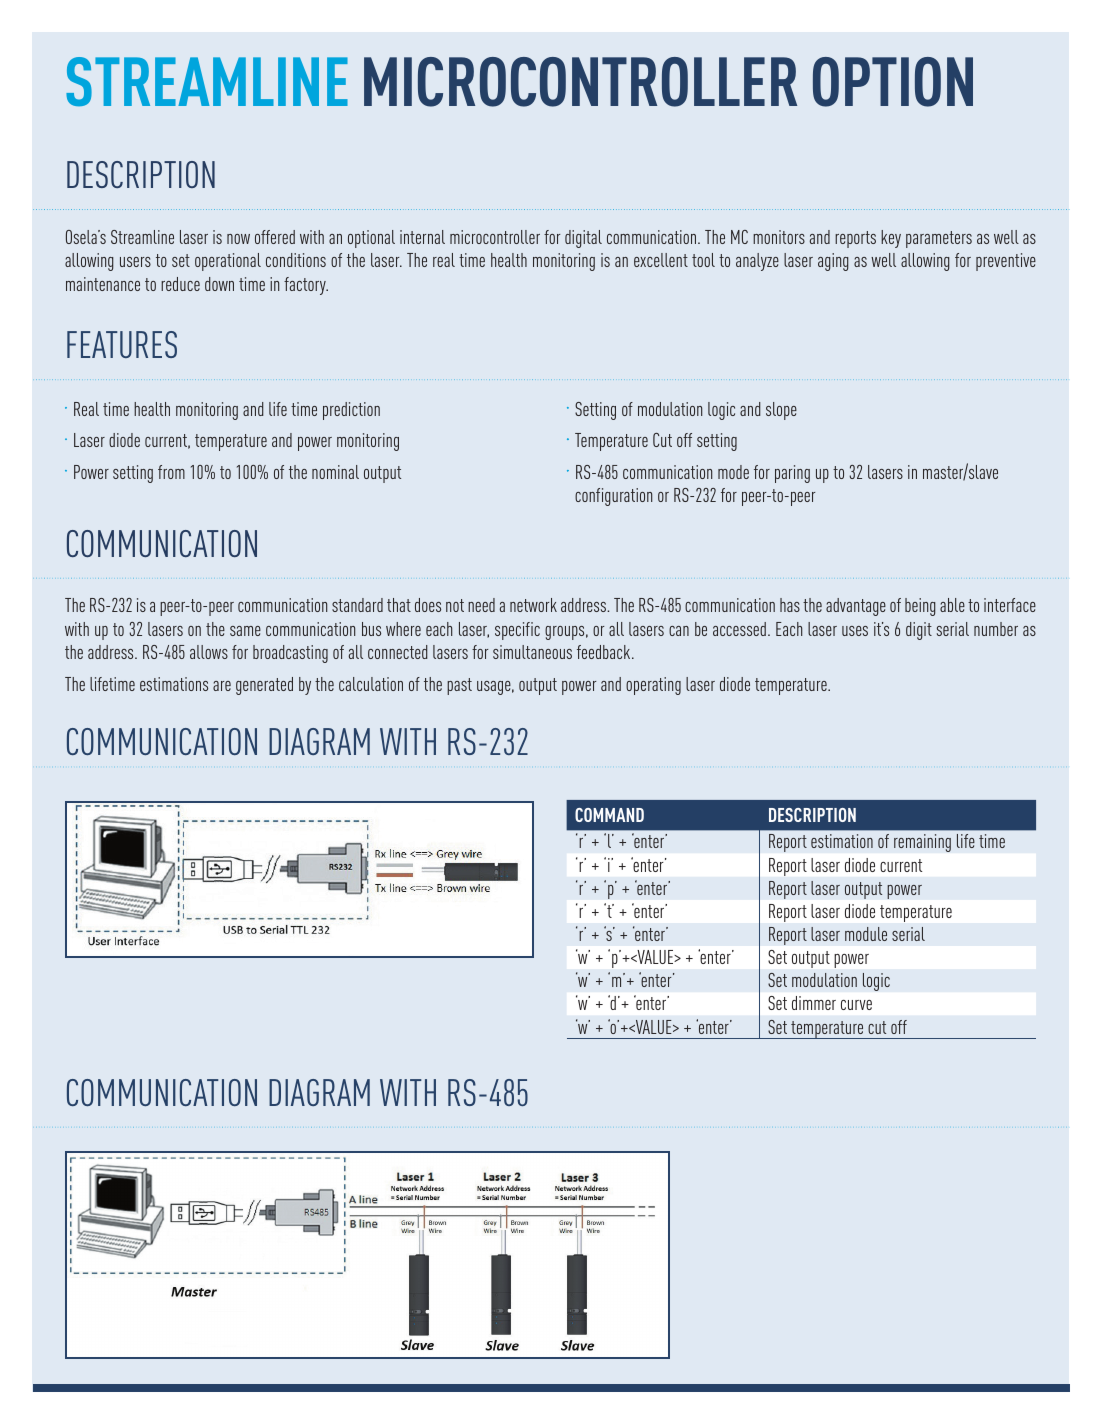  Describe the element at coordinates (222, 686) in the document. I see `are` at that location.
